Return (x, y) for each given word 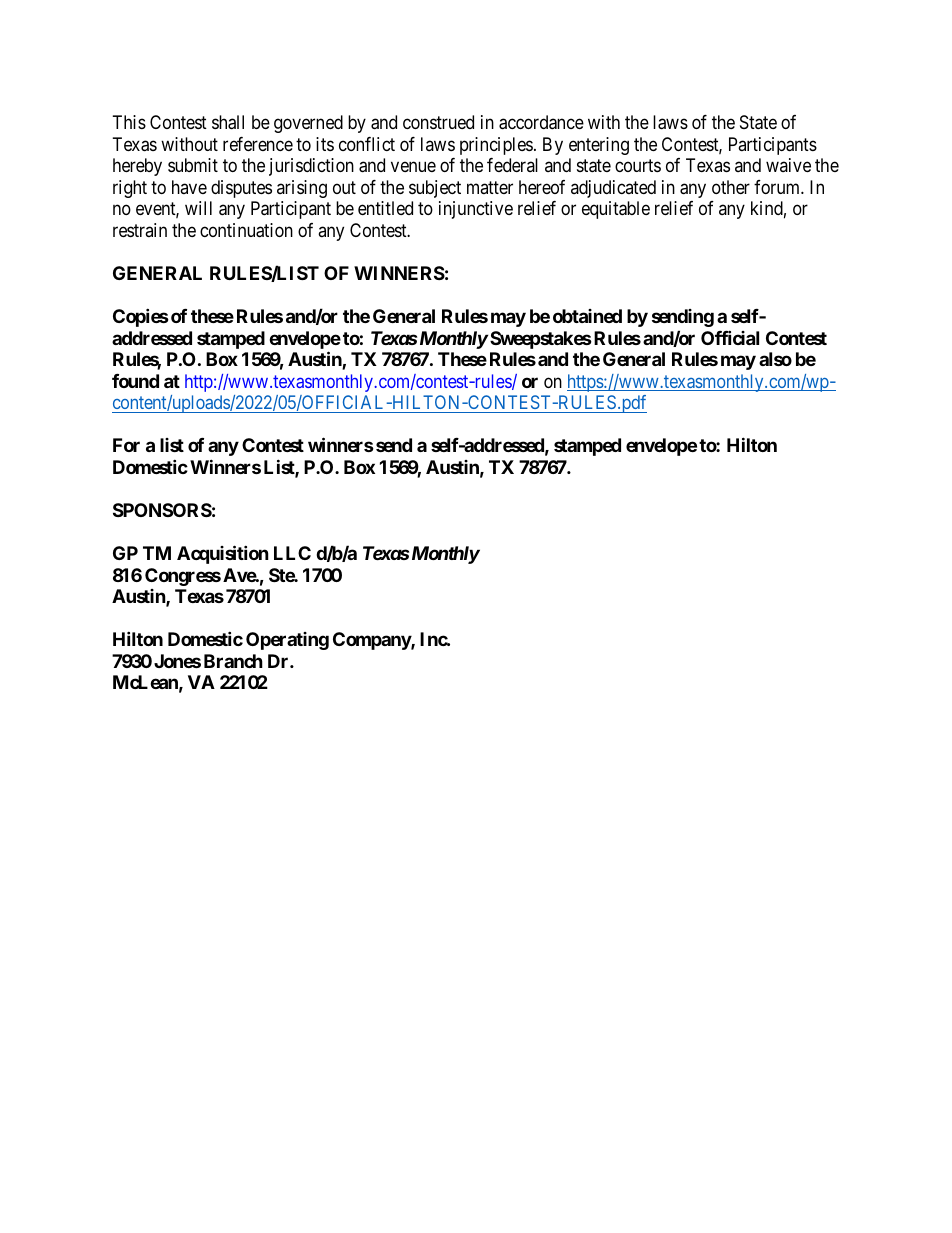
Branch (233, 661)
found (135, 381)
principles (496, 146)
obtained (587, 316)
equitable (616, 210)
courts (638, 165)
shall (228, 122)
